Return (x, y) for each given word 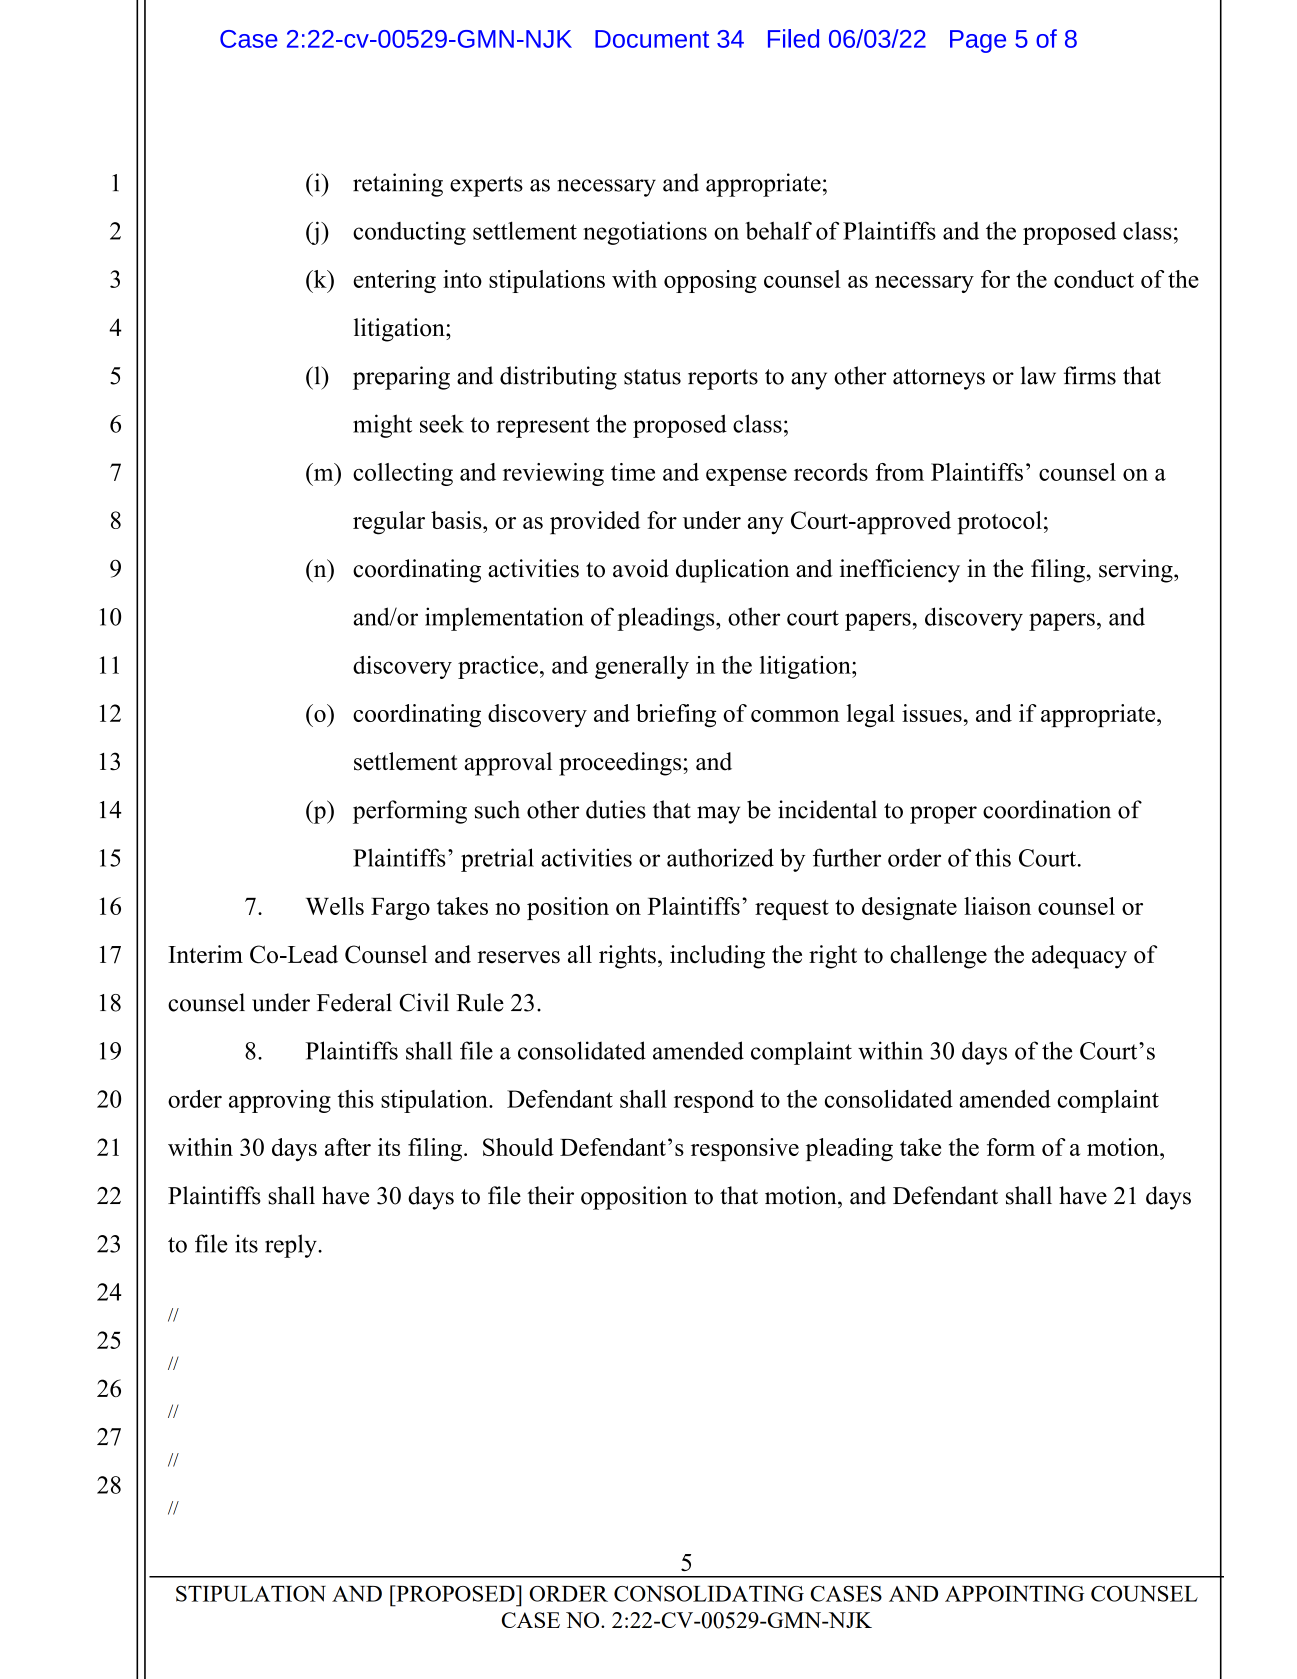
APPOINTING (1014, 1594)
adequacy (1079, 957)
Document (652, 39)
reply (292, 1246)
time (633, 472)
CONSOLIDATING (709, 1594)
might (382, 426)
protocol (999, 523)
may (718, 815)
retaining (398, 185)
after (348, 1147)
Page (978, 41)
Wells (335, 906)
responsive (745, 1149)
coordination (1047, 809)
